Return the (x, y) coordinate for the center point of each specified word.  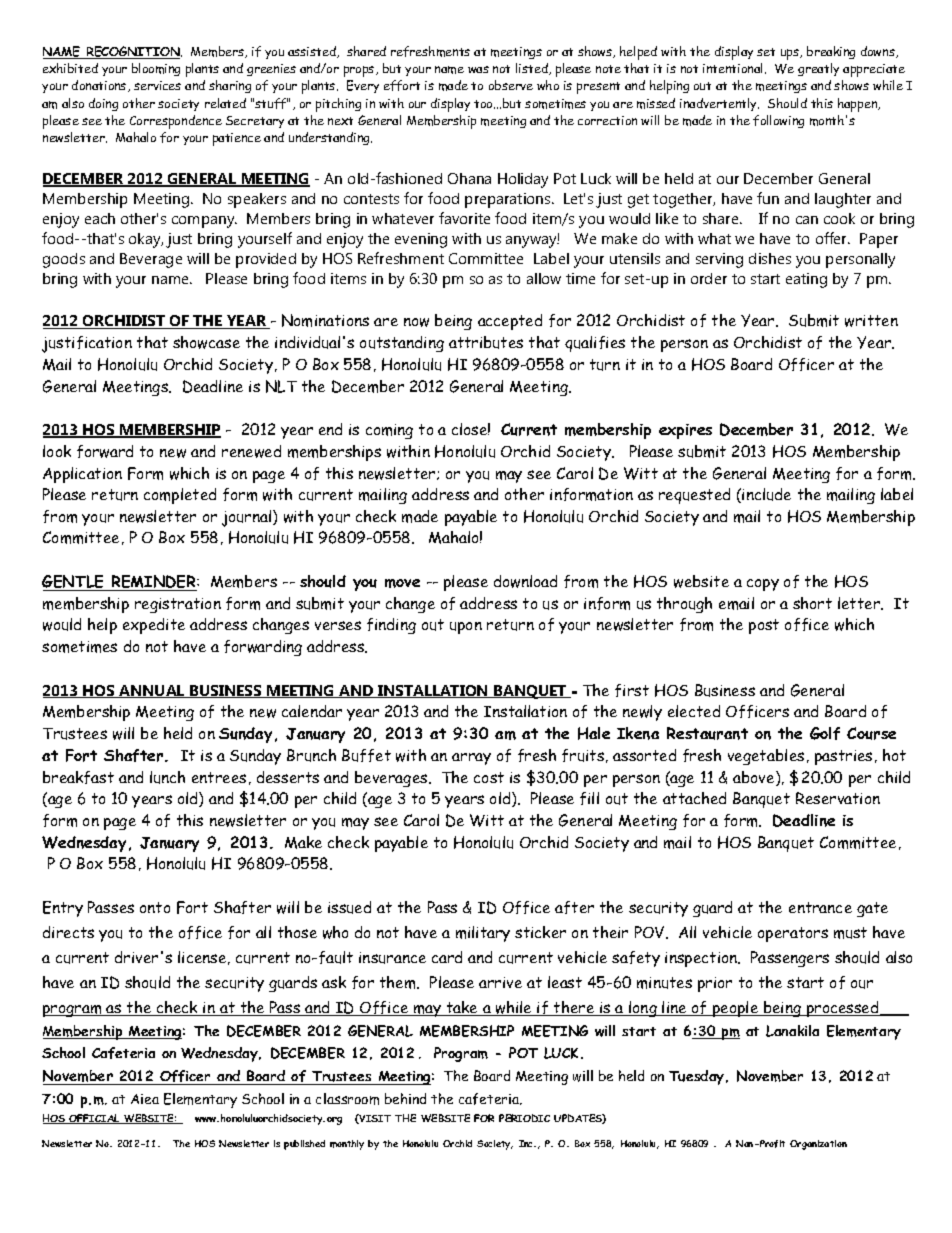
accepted (510, 322)
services (157, 85)
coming (389, 431)
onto (155, 907)
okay (146, 240)
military (483, 934)
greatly (818, 69)
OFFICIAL (95, 1119)
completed (180, 496)
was (478, 69)
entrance (820, 907)
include (766, 494)
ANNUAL (152, 691)
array (471, 759)
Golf (825, 733)
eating (806, 280)
